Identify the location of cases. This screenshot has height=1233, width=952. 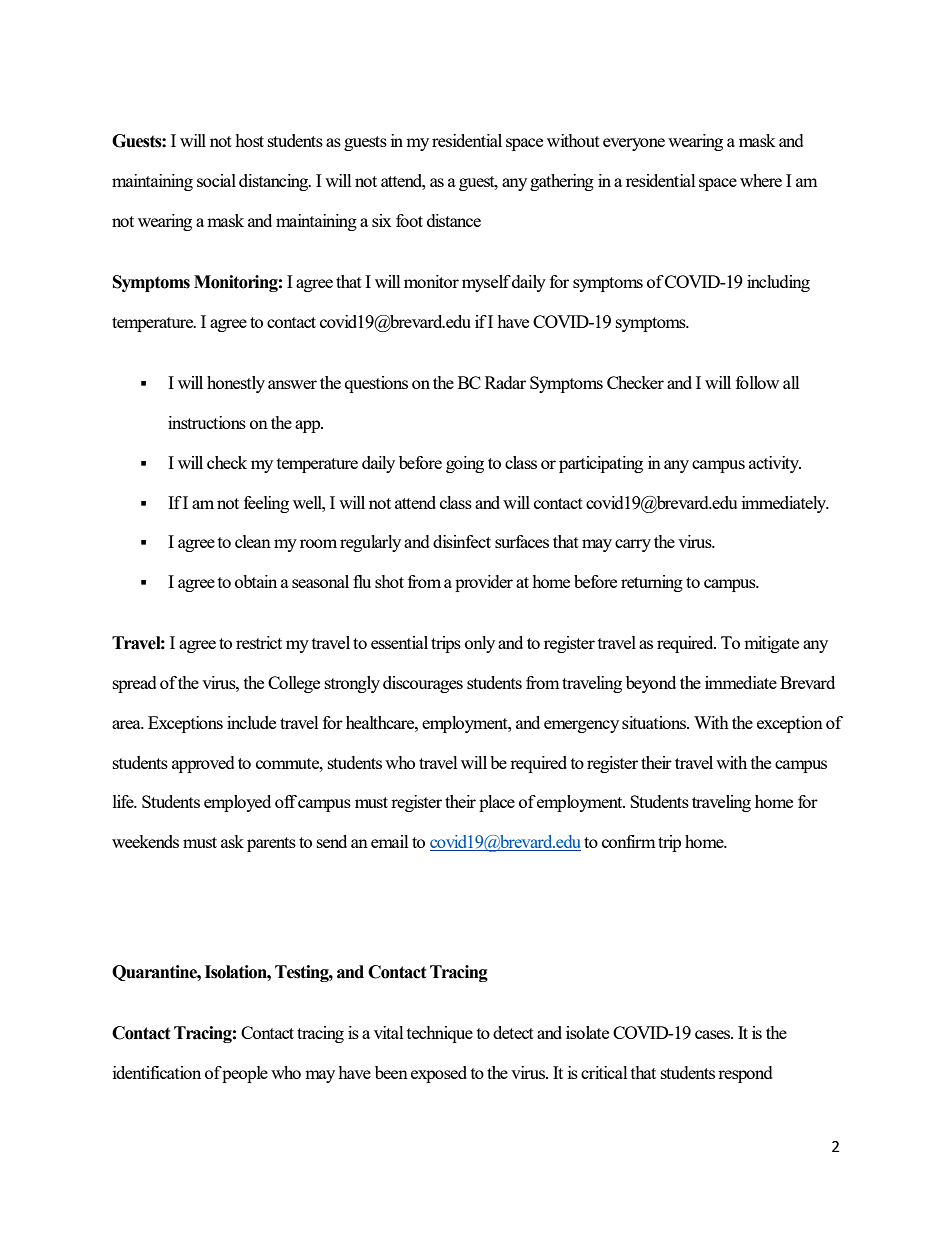
(714, 1034).
